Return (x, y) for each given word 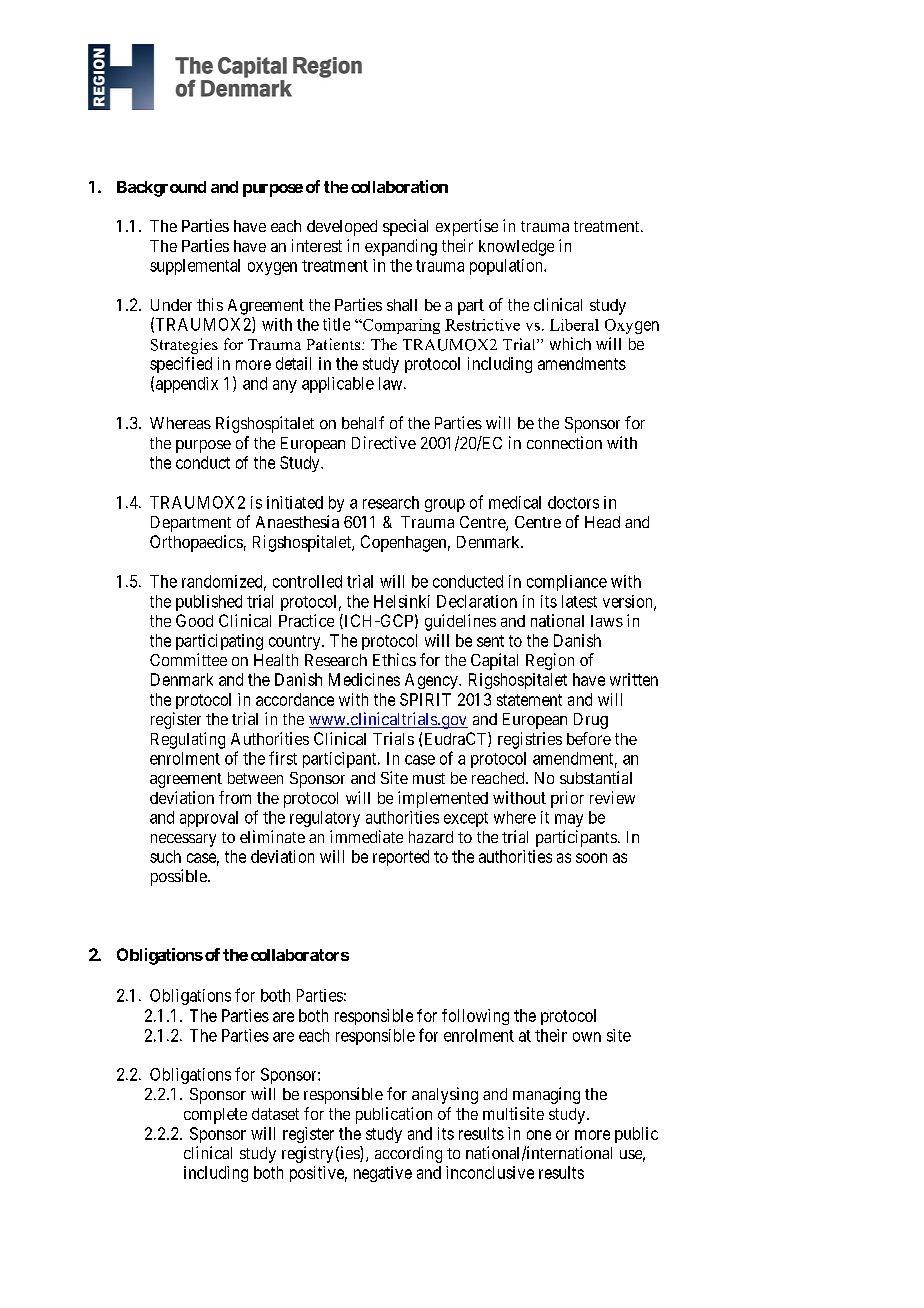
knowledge (516, 248)
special (405, 227)
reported (401, 858)
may (569, 820)
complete (215, 1116)
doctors (573, 502)
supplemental (195, 267)
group (445, 505)
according (408, 1154)
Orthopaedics (196, 543)
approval (209, 819)
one (539, 1135)
